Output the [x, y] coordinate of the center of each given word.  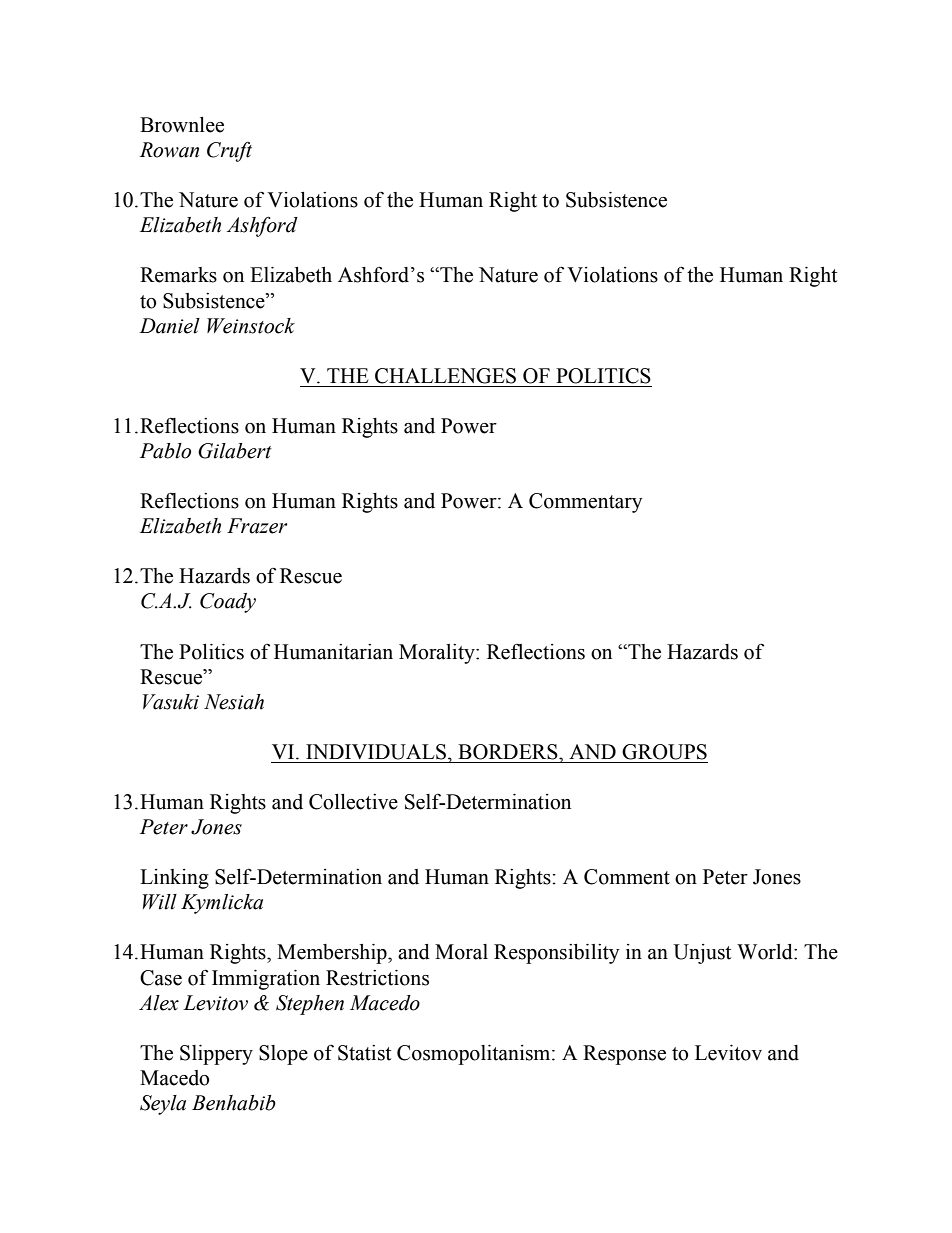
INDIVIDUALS [377, 752]
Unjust [702, 954]
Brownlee [182, 125]
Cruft [229, 152]
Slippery [216, 1055]
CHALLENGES [445, 376]
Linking [174, 879]
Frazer [257, 526]
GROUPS [664, 752]
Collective [353, 802]
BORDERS [509, 752]
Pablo [165, 451]
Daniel [169, 326]
